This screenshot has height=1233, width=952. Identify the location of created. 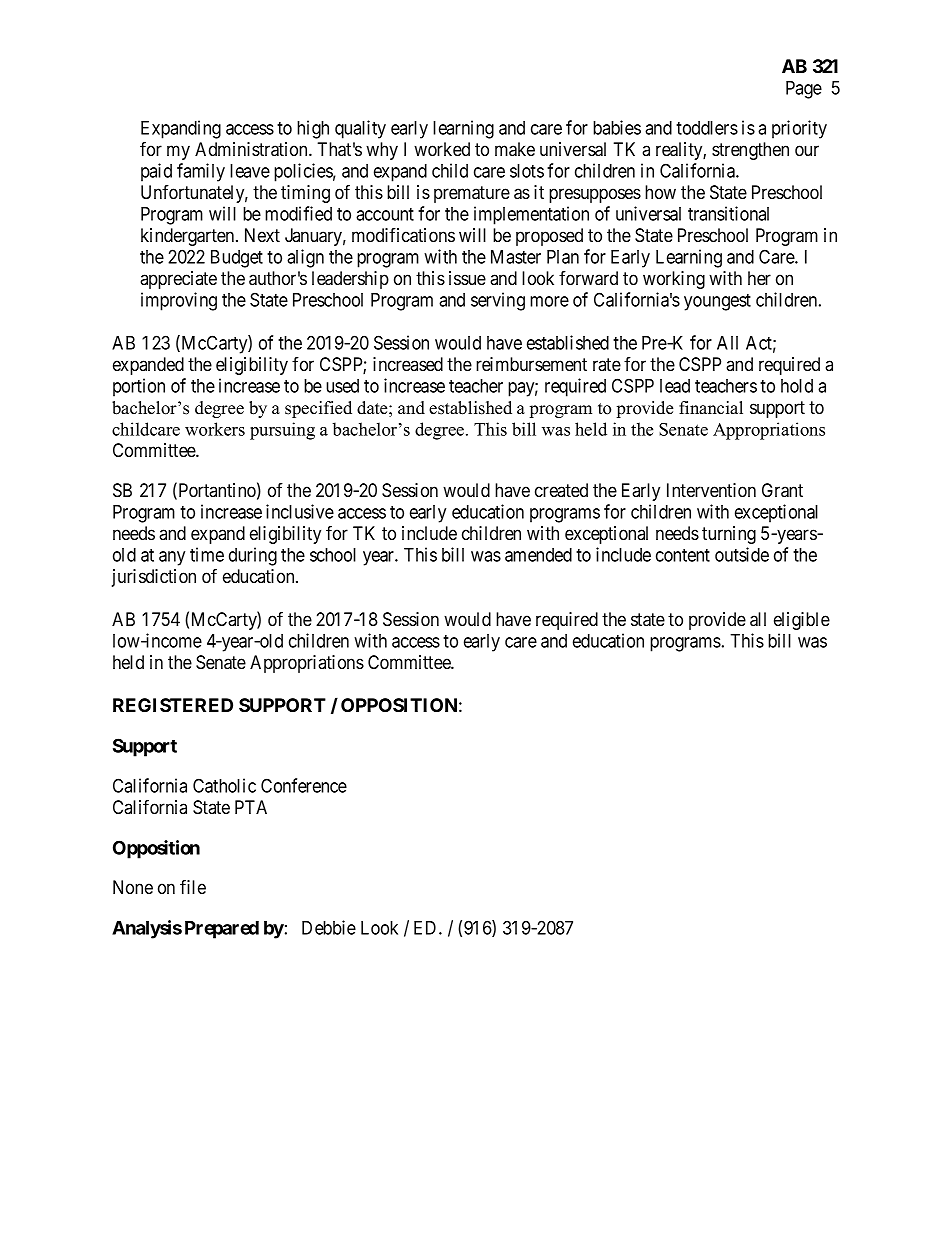
(561, 490).
